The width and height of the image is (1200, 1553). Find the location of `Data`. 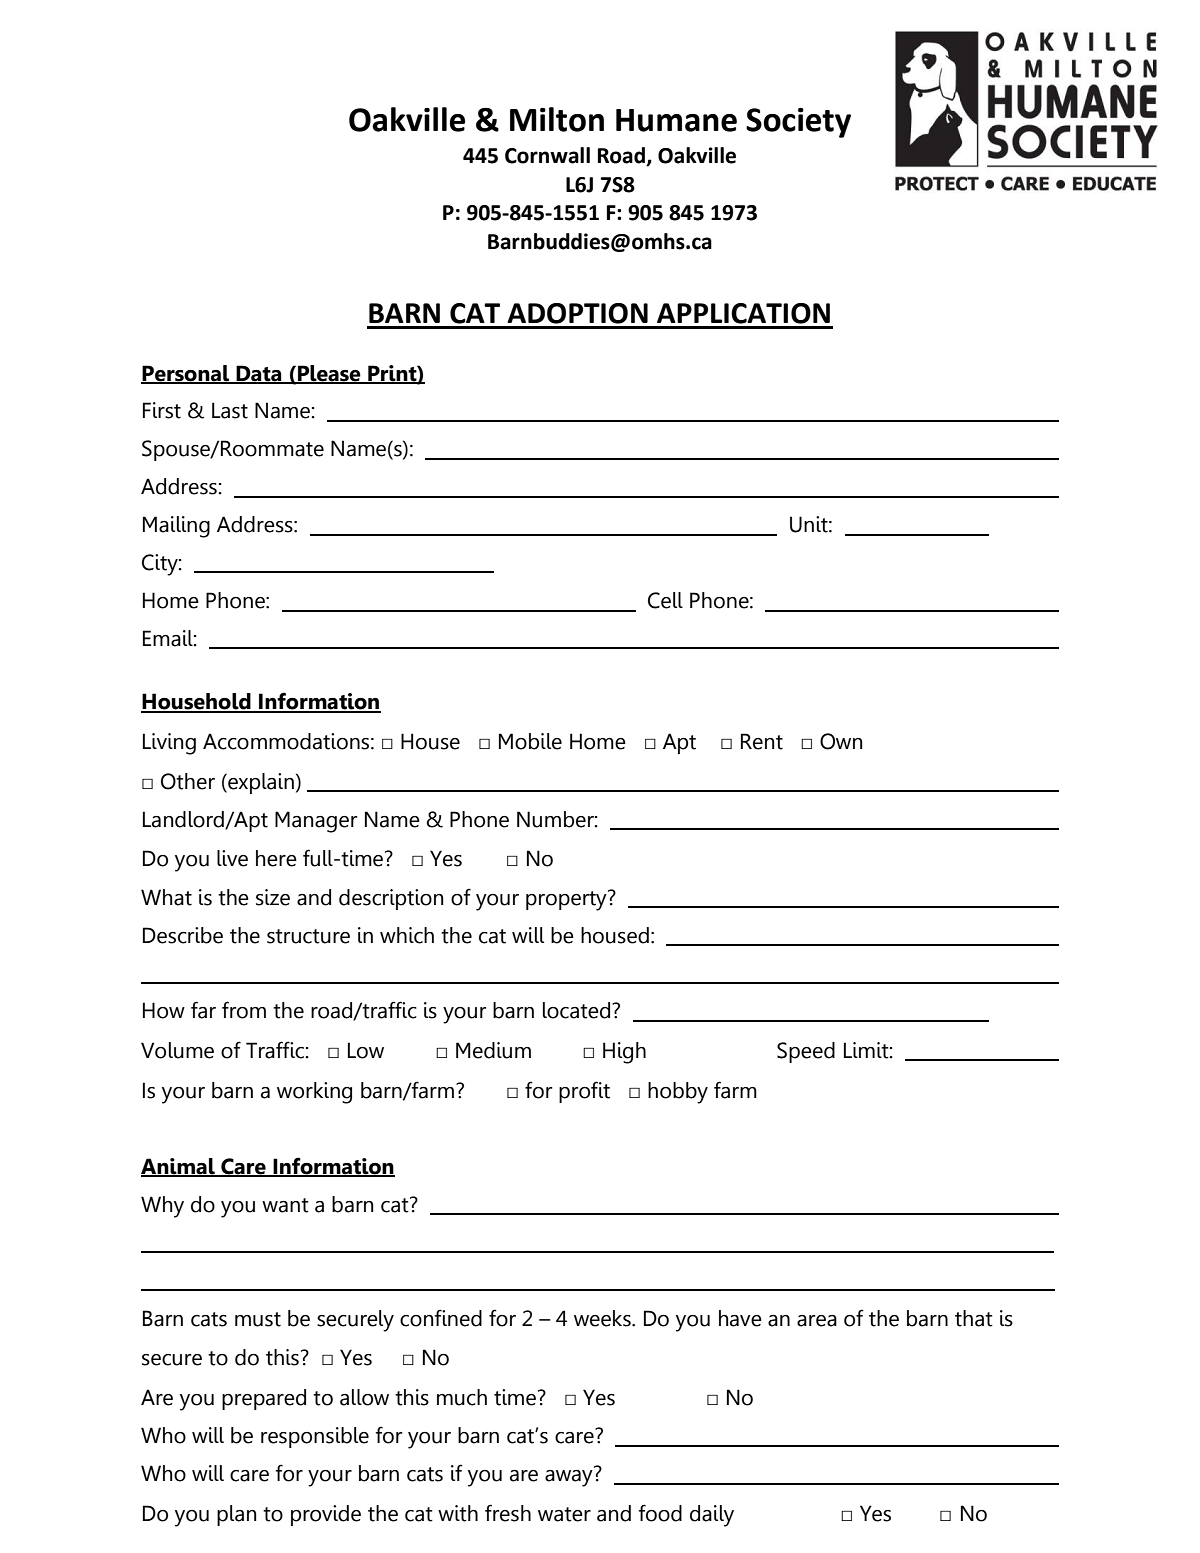

Data is located at coordinates (259, 374).
